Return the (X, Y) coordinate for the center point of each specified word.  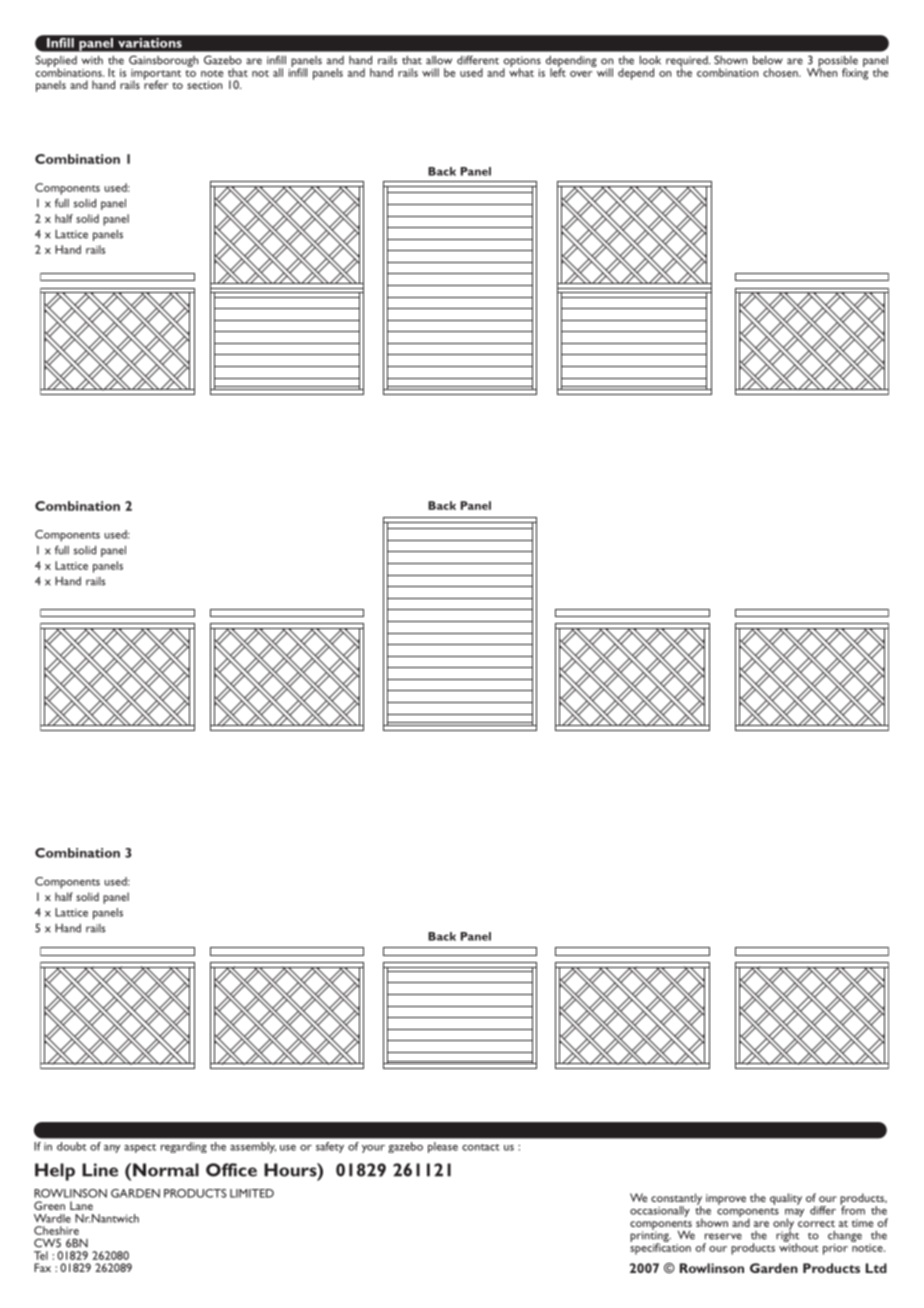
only (783, 1225)
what (521, 71)
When (822, 71)
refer (156, 83)
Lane (81, 1205)
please (443, 1147)
